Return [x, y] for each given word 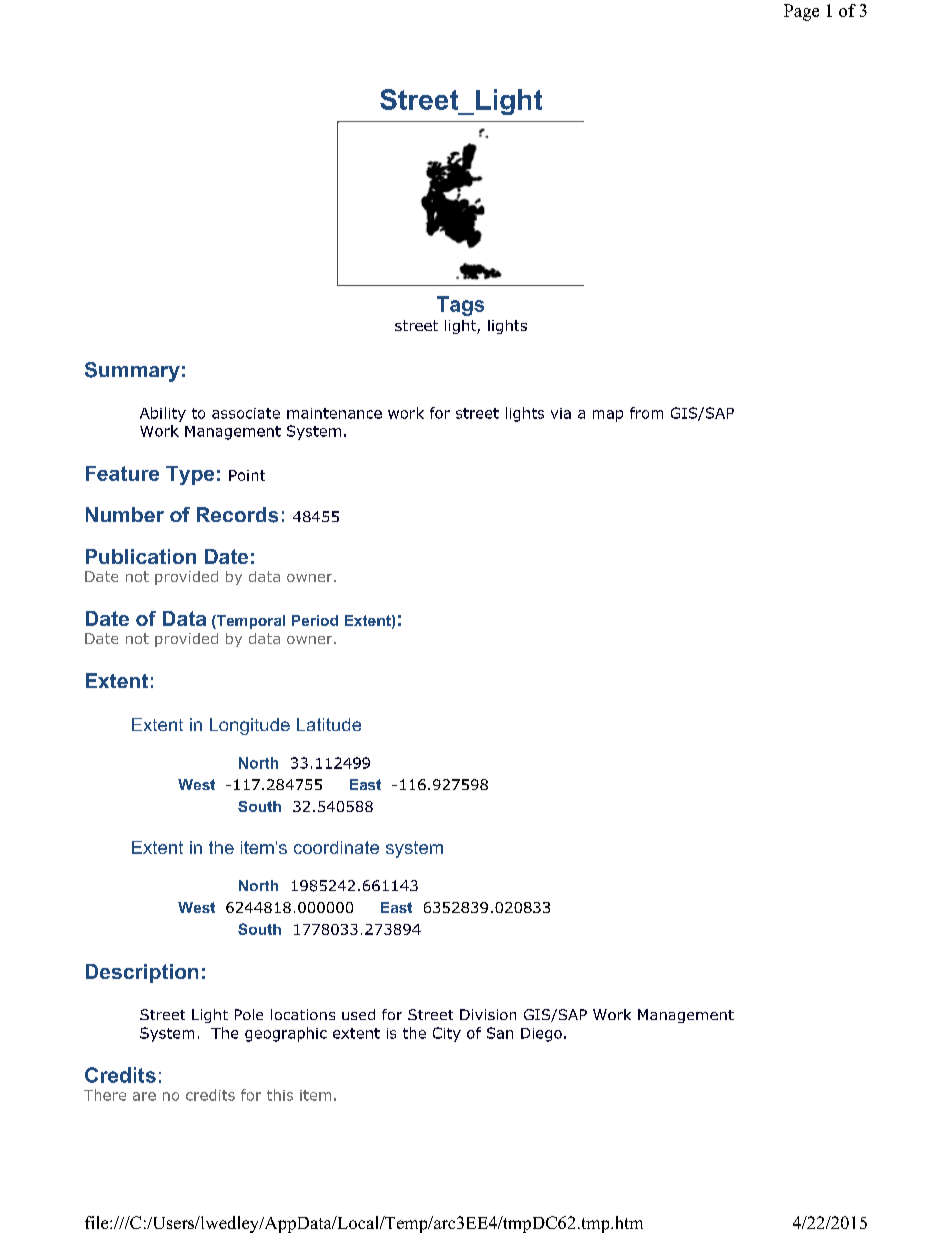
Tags [460, 306]
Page [801, 12]
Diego [541, 1035]
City [447, 1034]
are [144, 1096]
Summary [132, 372]
